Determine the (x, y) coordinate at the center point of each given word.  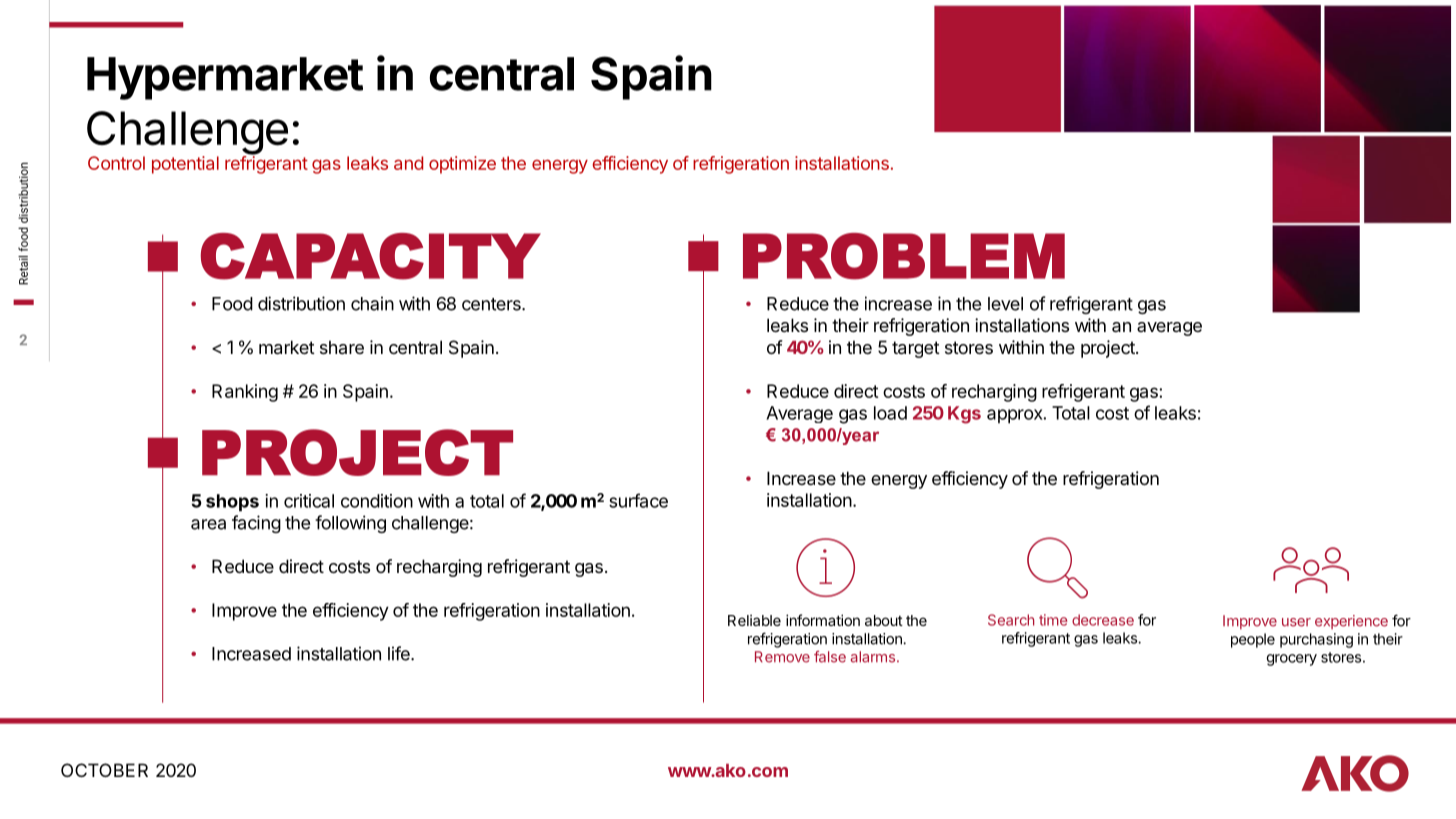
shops (232, 503)
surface (638, 500)
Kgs (964, 415)
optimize (462, 165)
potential (185, 165)
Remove (782, 657)
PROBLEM (904, 256)
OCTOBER (104, 770)
